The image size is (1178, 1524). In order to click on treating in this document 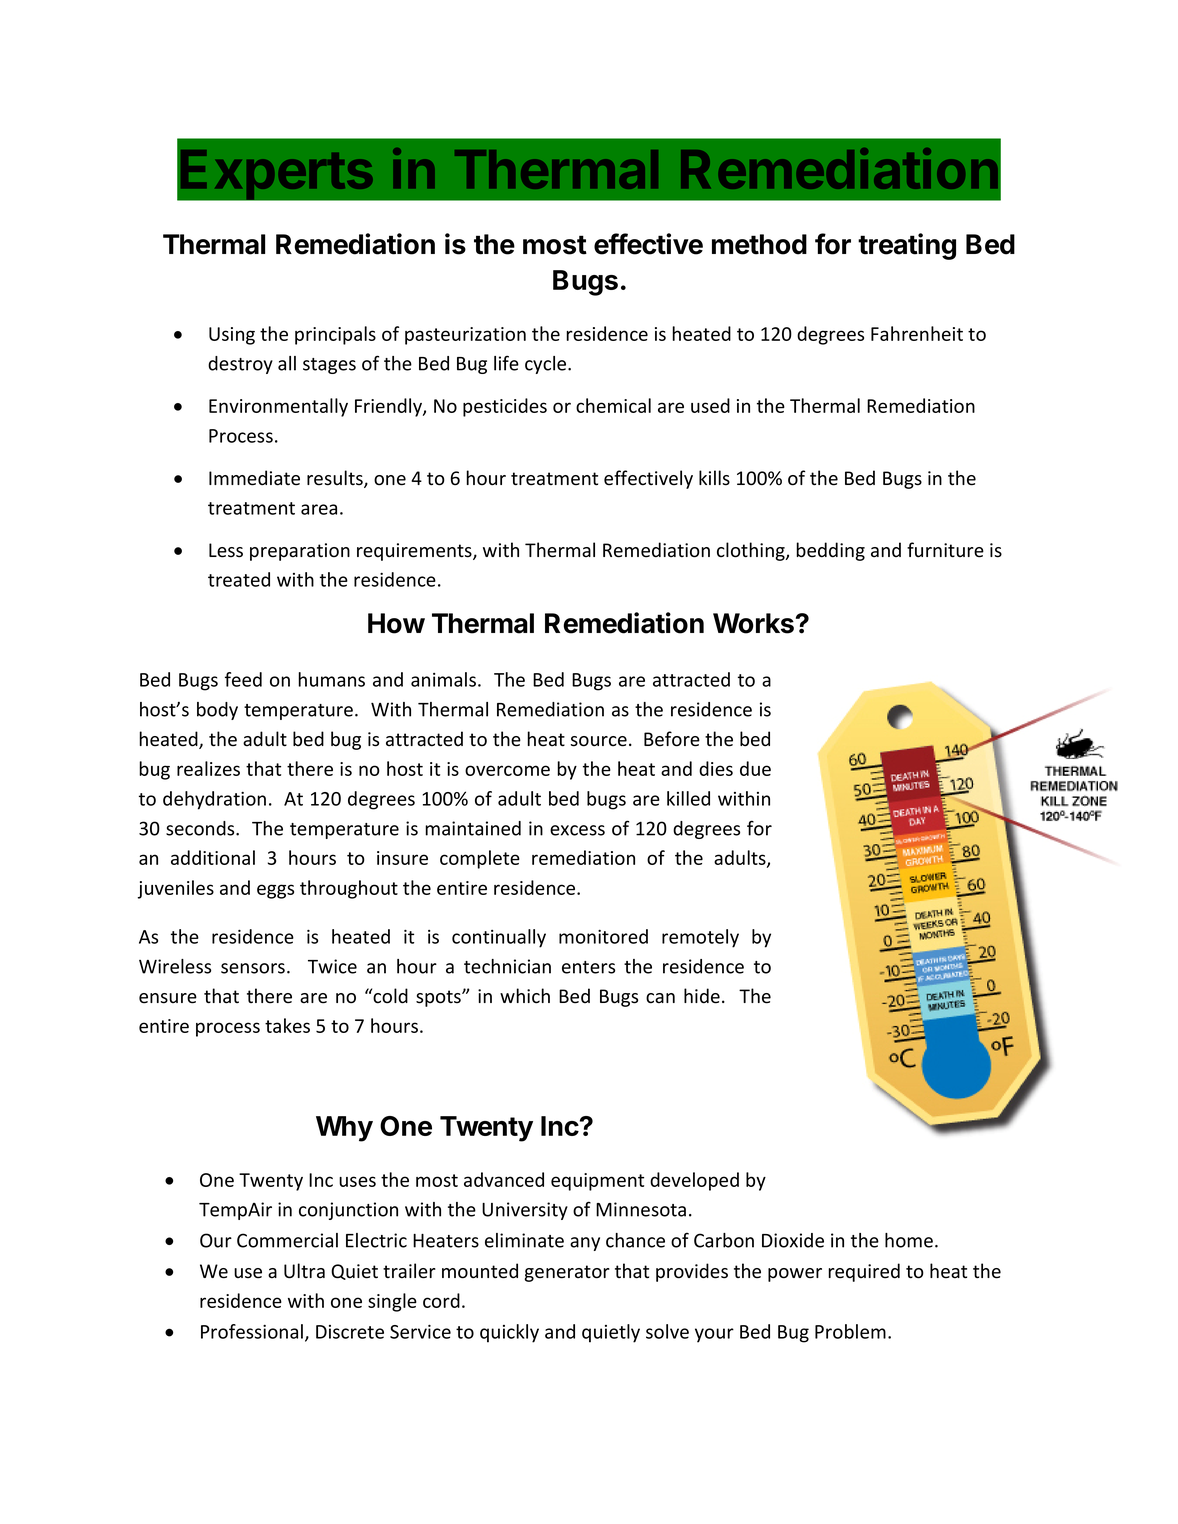, I will do `click(907, 246)`.
